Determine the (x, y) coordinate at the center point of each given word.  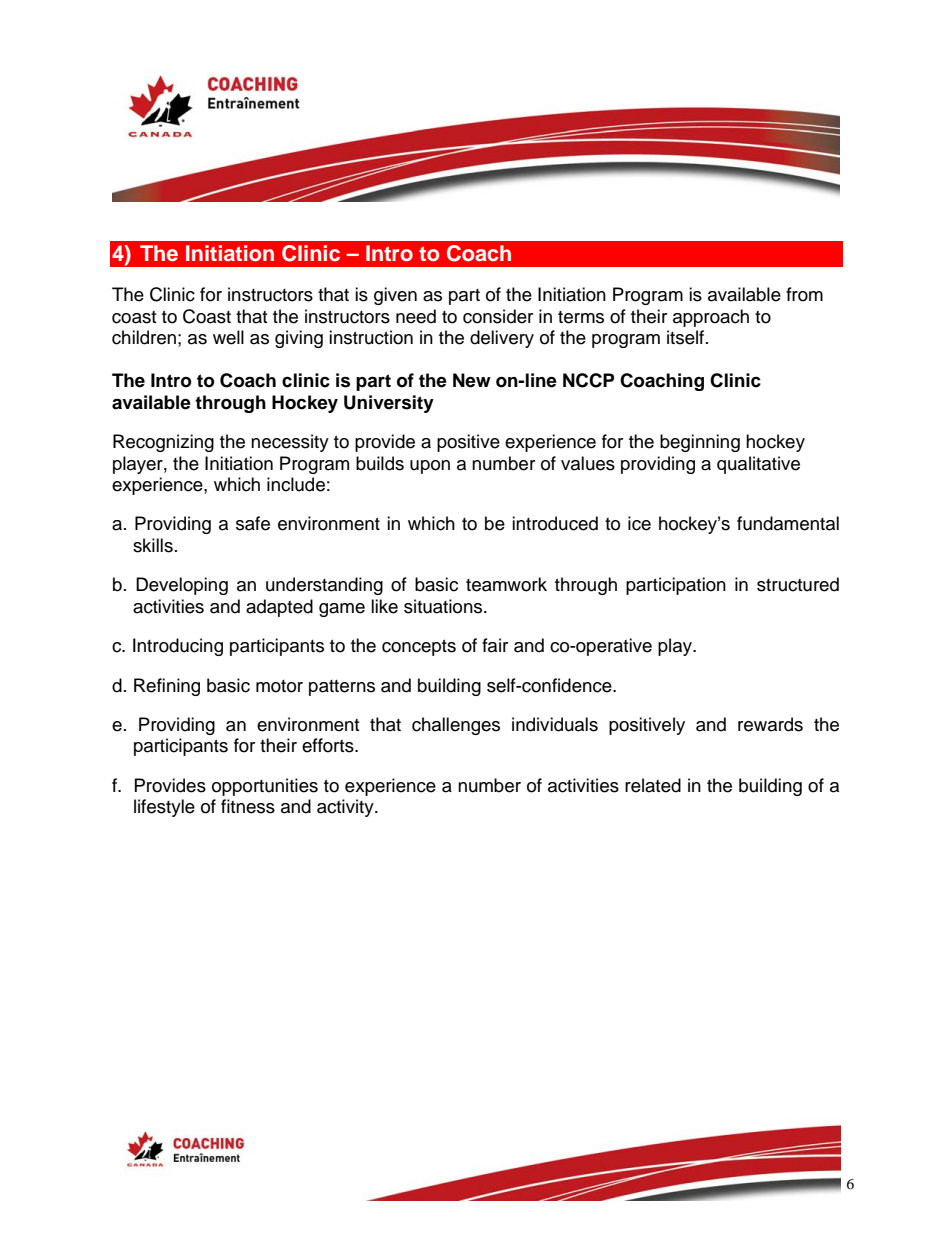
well (228, 337)
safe (253, 523)
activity (346, 808)
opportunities (265, 787)
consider (498, 316)
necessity (290, 443)
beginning (700, 443)
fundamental (788, 523)
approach (711, 318)
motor (279, 686)
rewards (770, 724)
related (653, 785)
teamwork (506, 584)
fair (495, 645)
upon (430, 467)
